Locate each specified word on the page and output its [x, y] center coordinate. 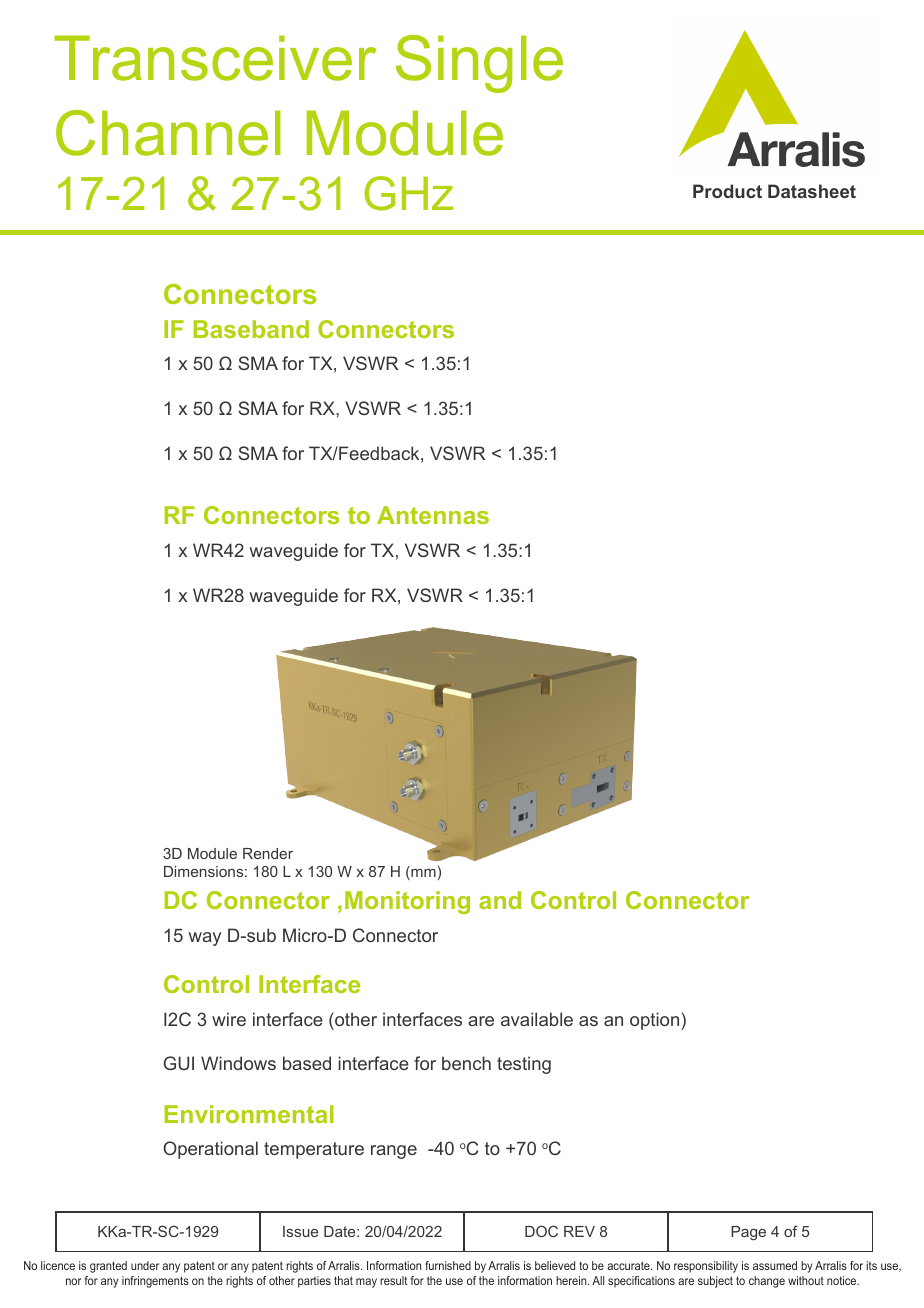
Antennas [433, 515]
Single [479, 64]
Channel [168, 133]
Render [268, 853]
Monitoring [407, 902]
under [145, 1265]
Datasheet [812, 191]
